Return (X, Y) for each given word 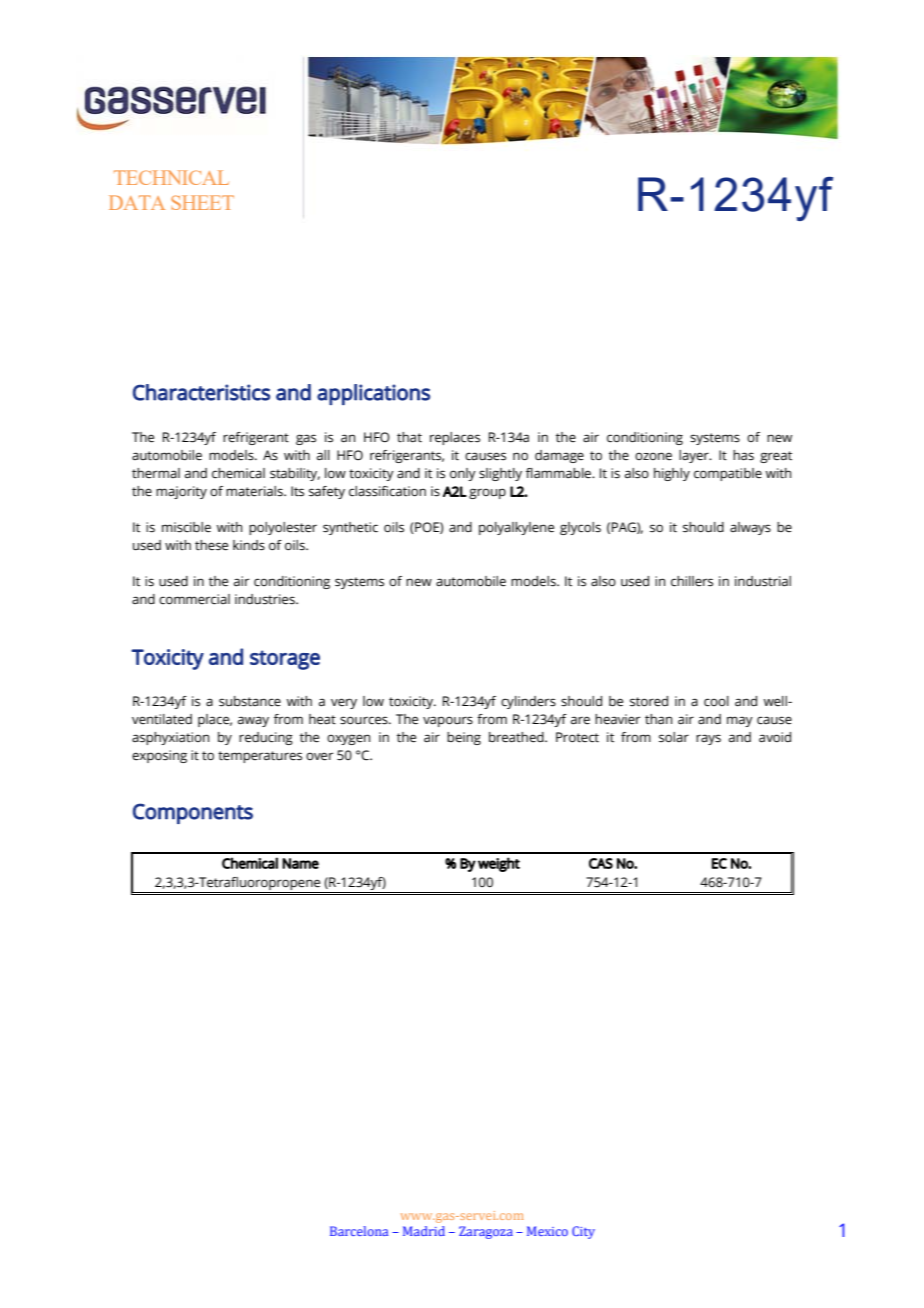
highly (672, 474)
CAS (601, 863)
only (463, 474)
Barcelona (359, 1231)
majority (181, 492)
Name (300, 863)
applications (373, 394)
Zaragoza (486, 1232)
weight (499, 864)
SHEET (202, 202)
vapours (448, 721)
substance (250, 701)
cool (716, 701)
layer (695, 456)
